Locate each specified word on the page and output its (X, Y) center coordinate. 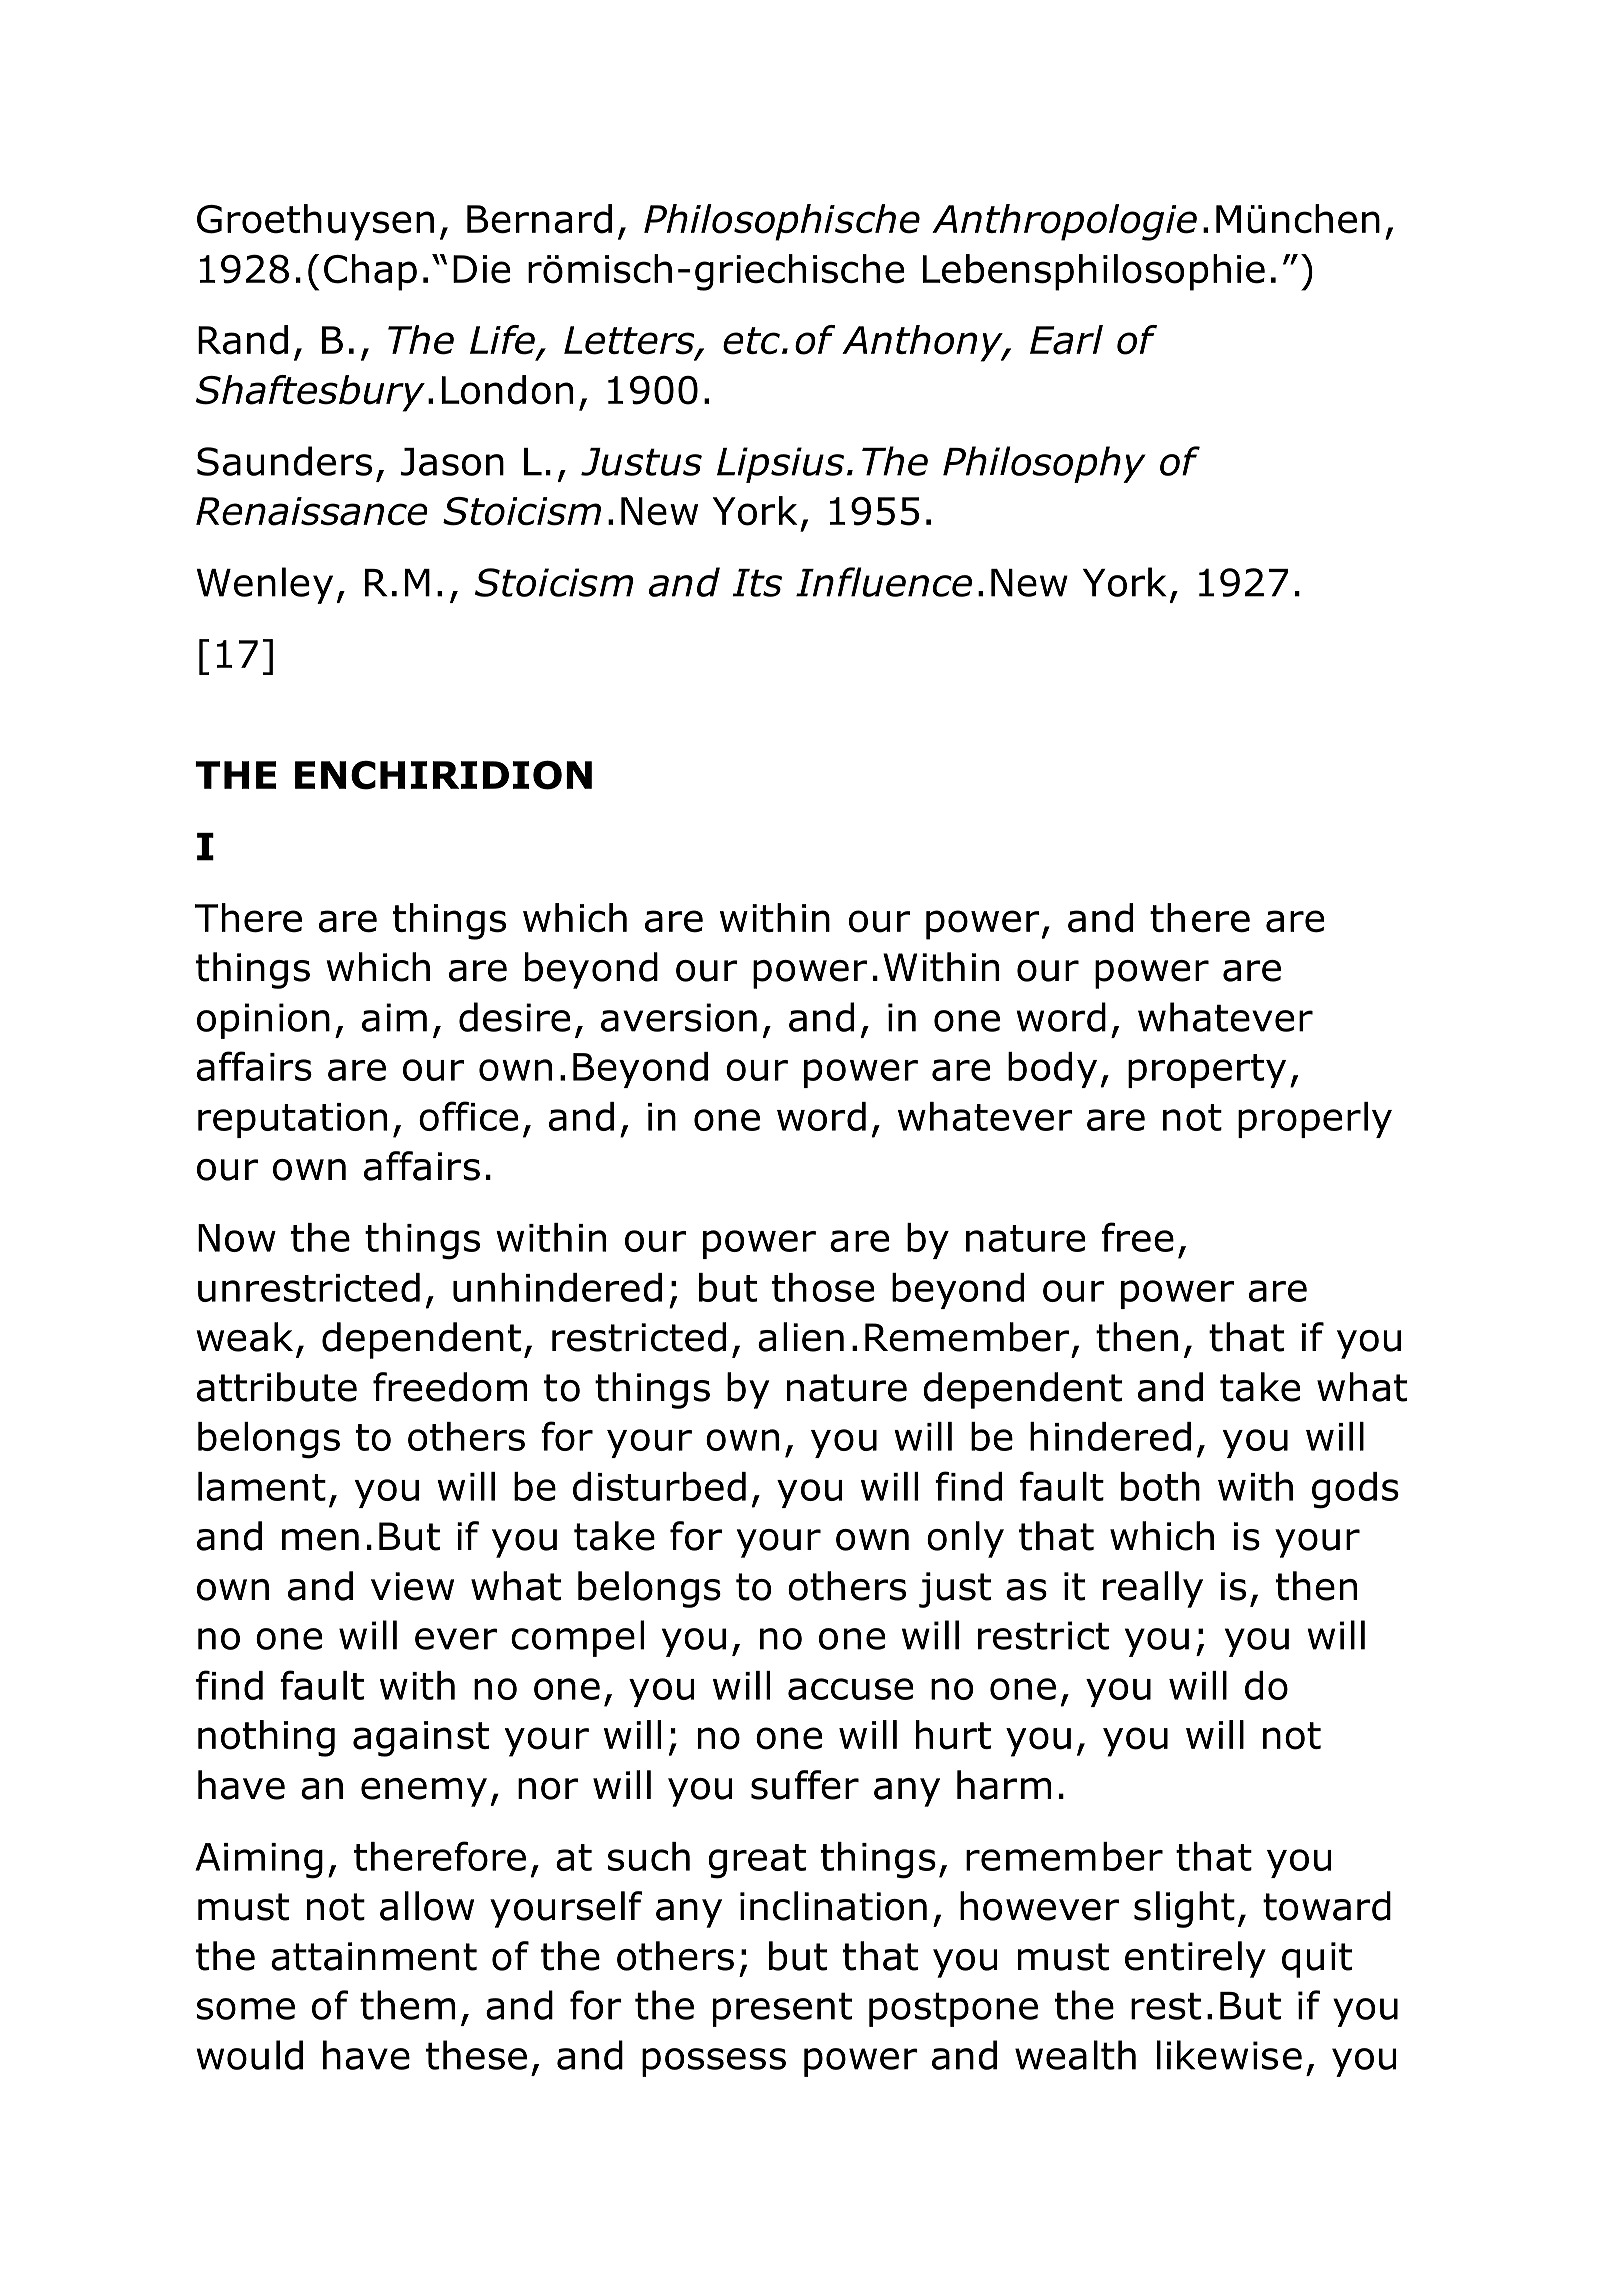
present (782, 2009)
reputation (292, 1120)
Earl (1066, 340)
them (407, 2005)
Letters (630, 341)
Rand (243, 340)
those (823, 1287)
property (1207, 1071)
